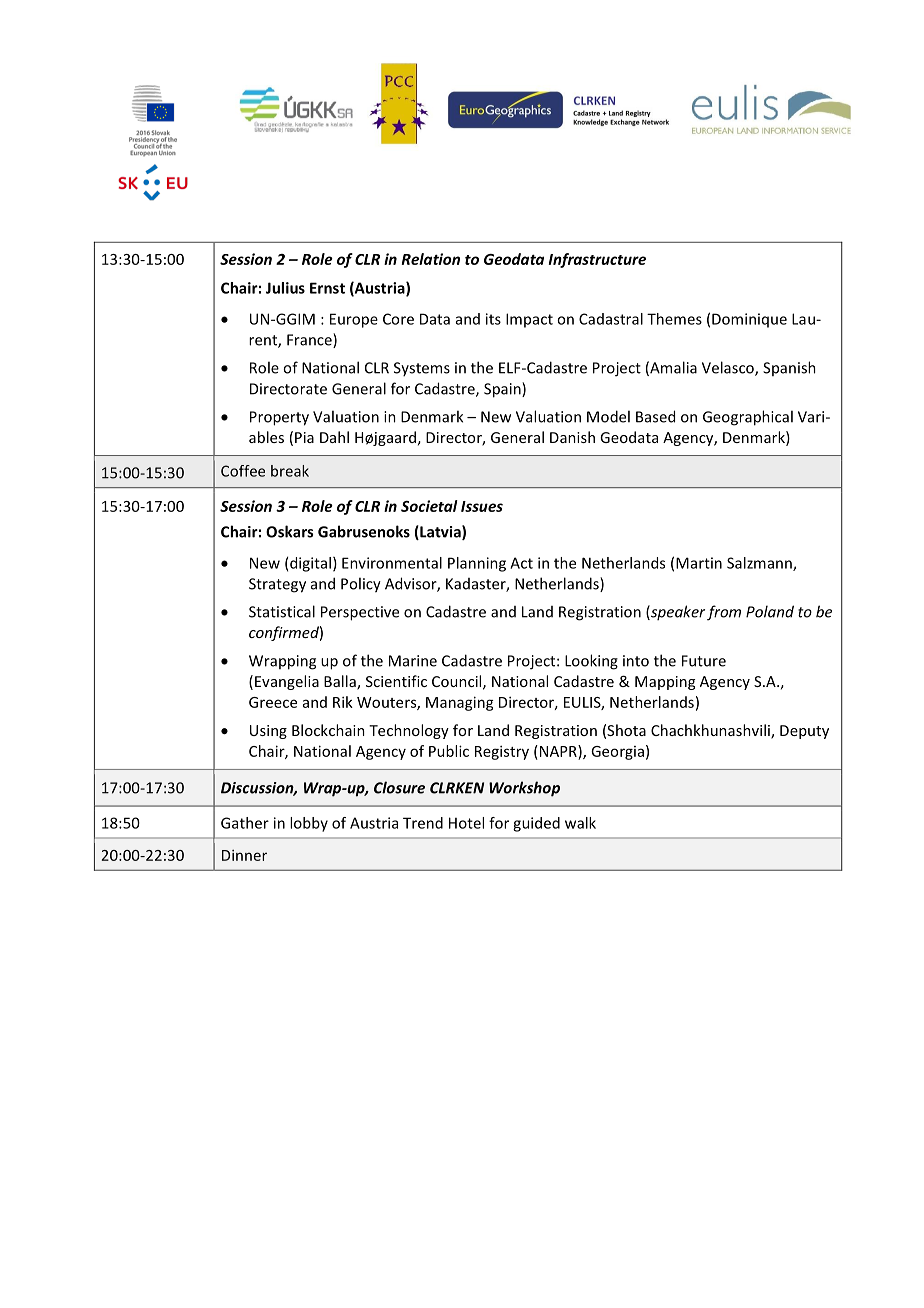  I want to click on Managing, so click(460, 703).
